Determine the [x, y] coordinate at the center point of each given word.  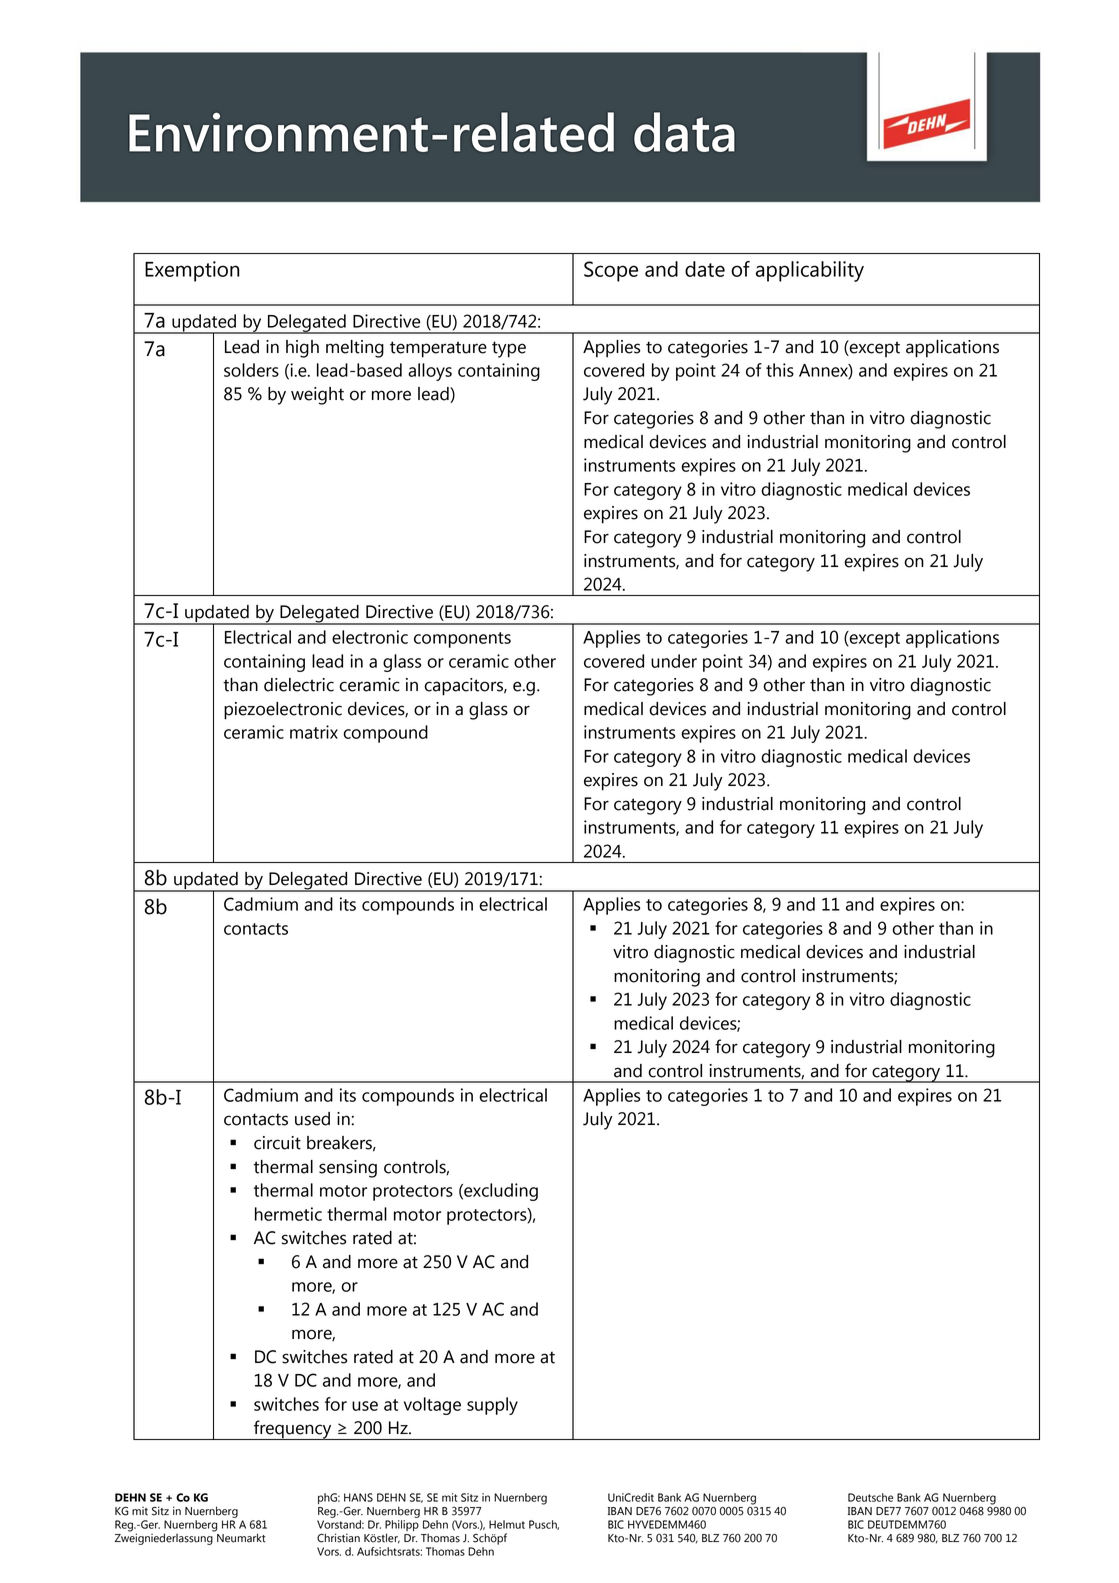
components [462, 640]
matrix [314, 732]
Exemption [192, 271]
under [674, 661]
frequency [293, 1430]
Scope [611, 271]
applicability [810, 271]
